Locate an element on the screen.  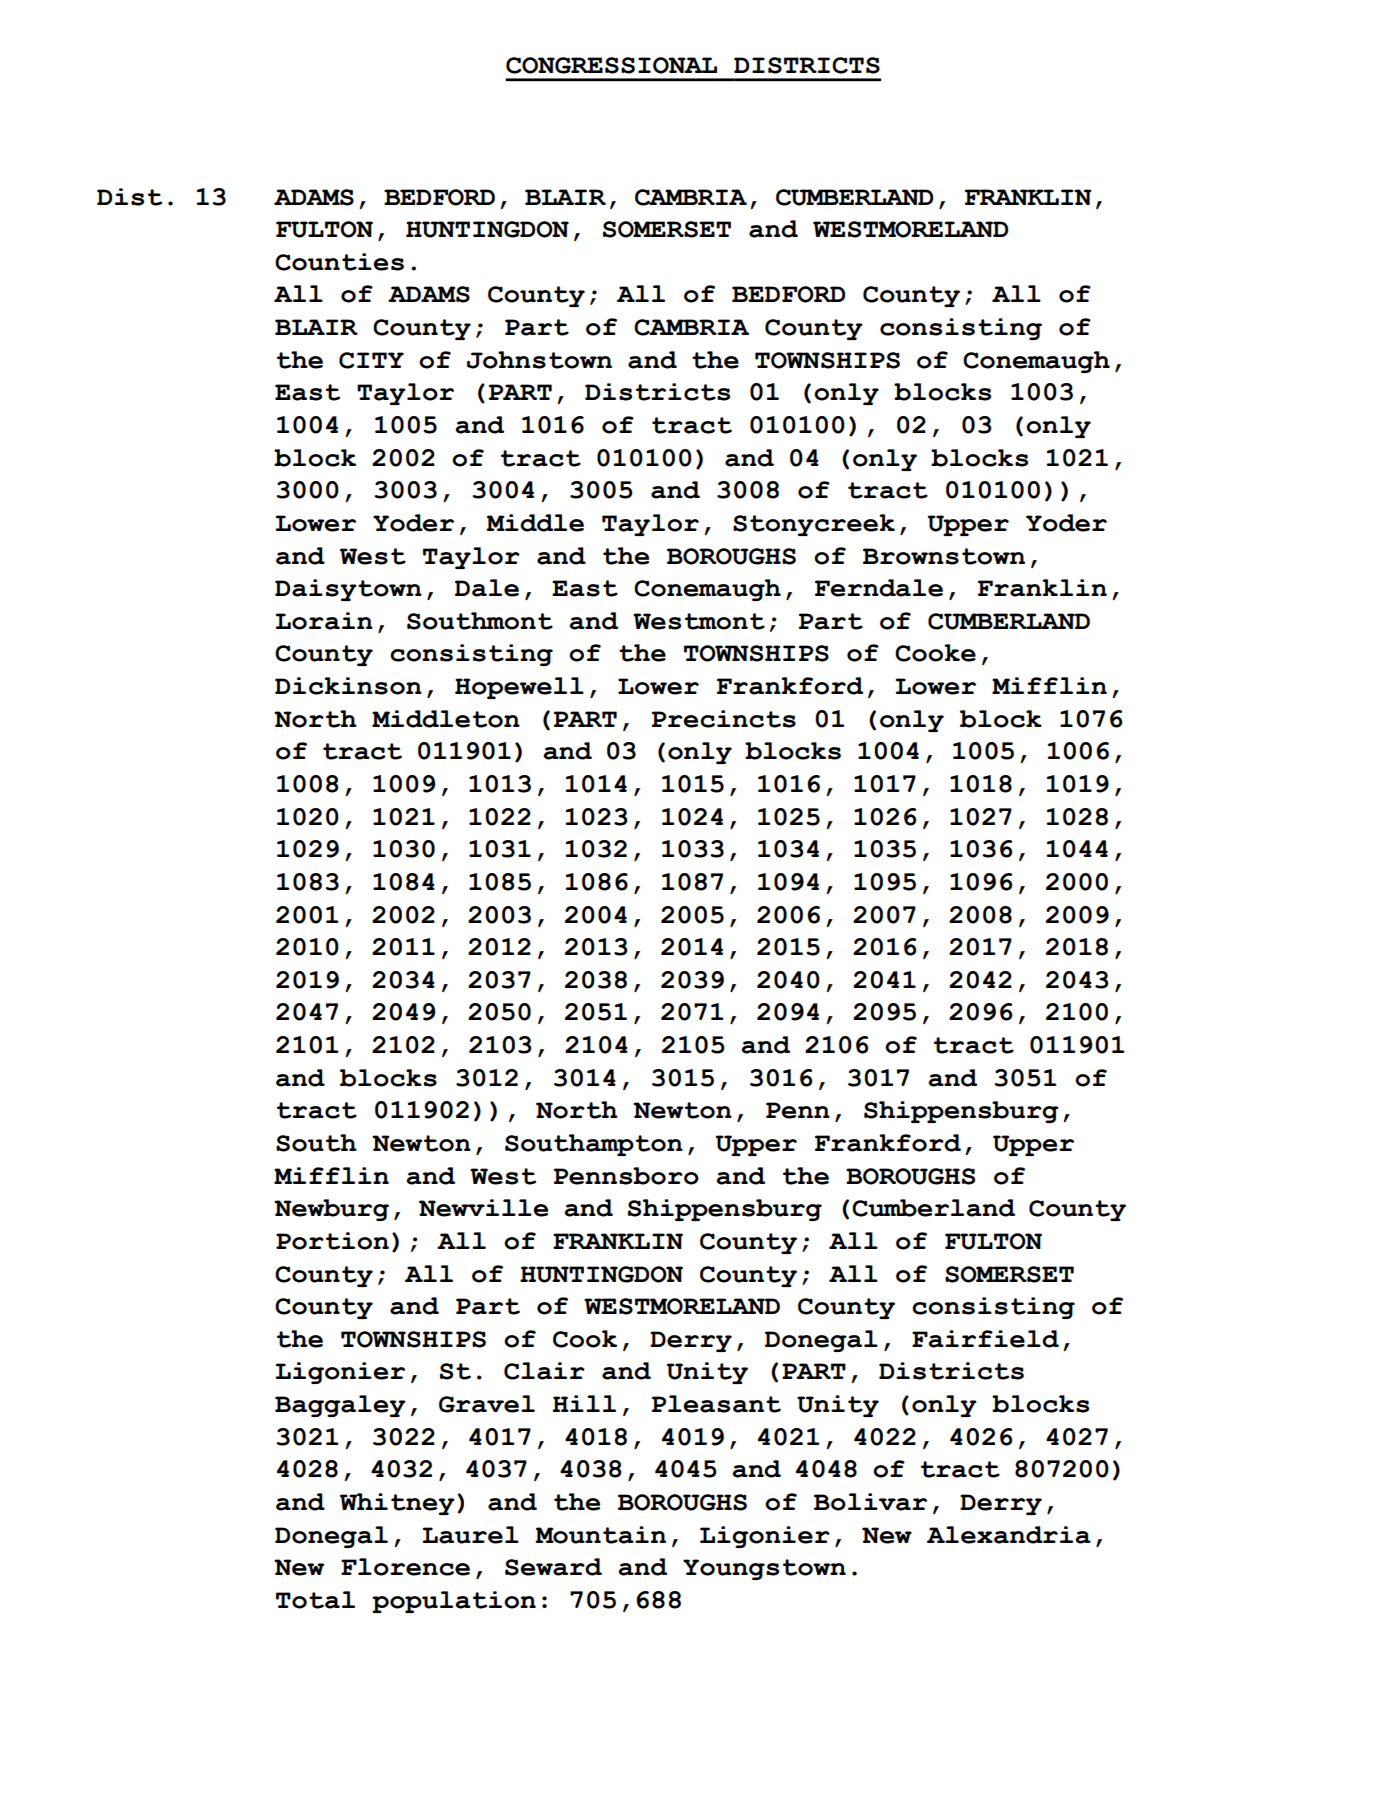
Counties is located at coordinates (339, 262).
